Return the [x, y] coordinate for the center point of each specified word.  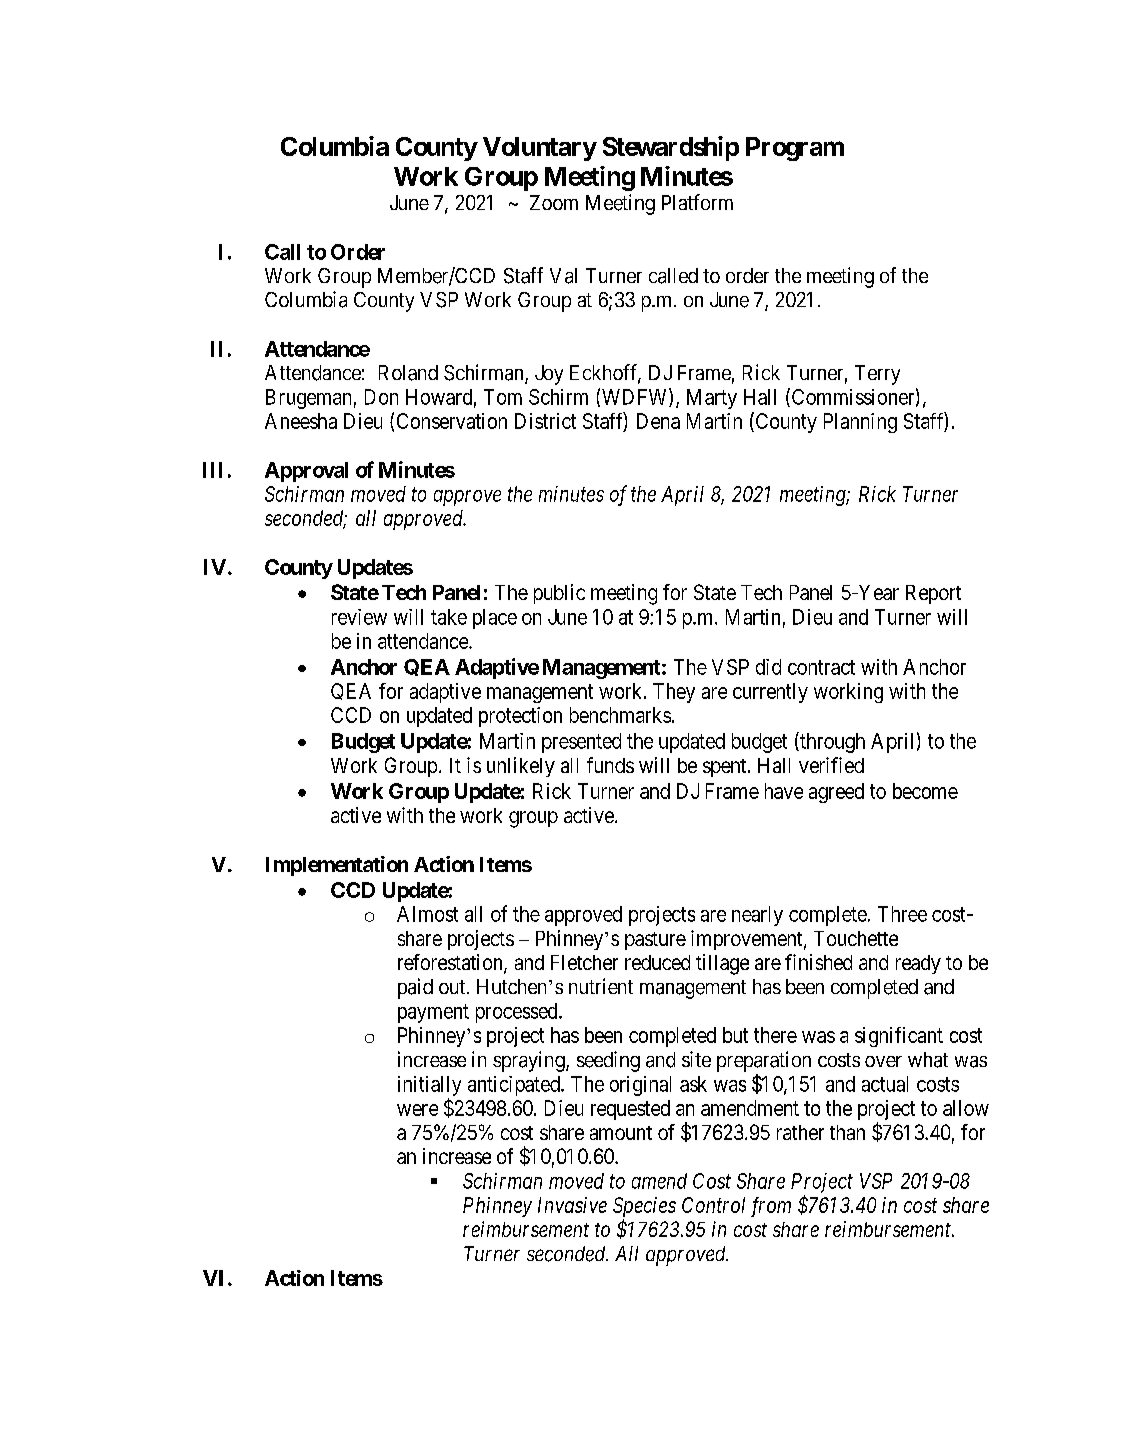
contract [821, 667]
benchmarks [620, 715]
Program [795, 149]
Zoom [554, 202]
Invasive [572, 1205]
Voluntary [540, 149]
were [417, 1110]
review [359, 617]
